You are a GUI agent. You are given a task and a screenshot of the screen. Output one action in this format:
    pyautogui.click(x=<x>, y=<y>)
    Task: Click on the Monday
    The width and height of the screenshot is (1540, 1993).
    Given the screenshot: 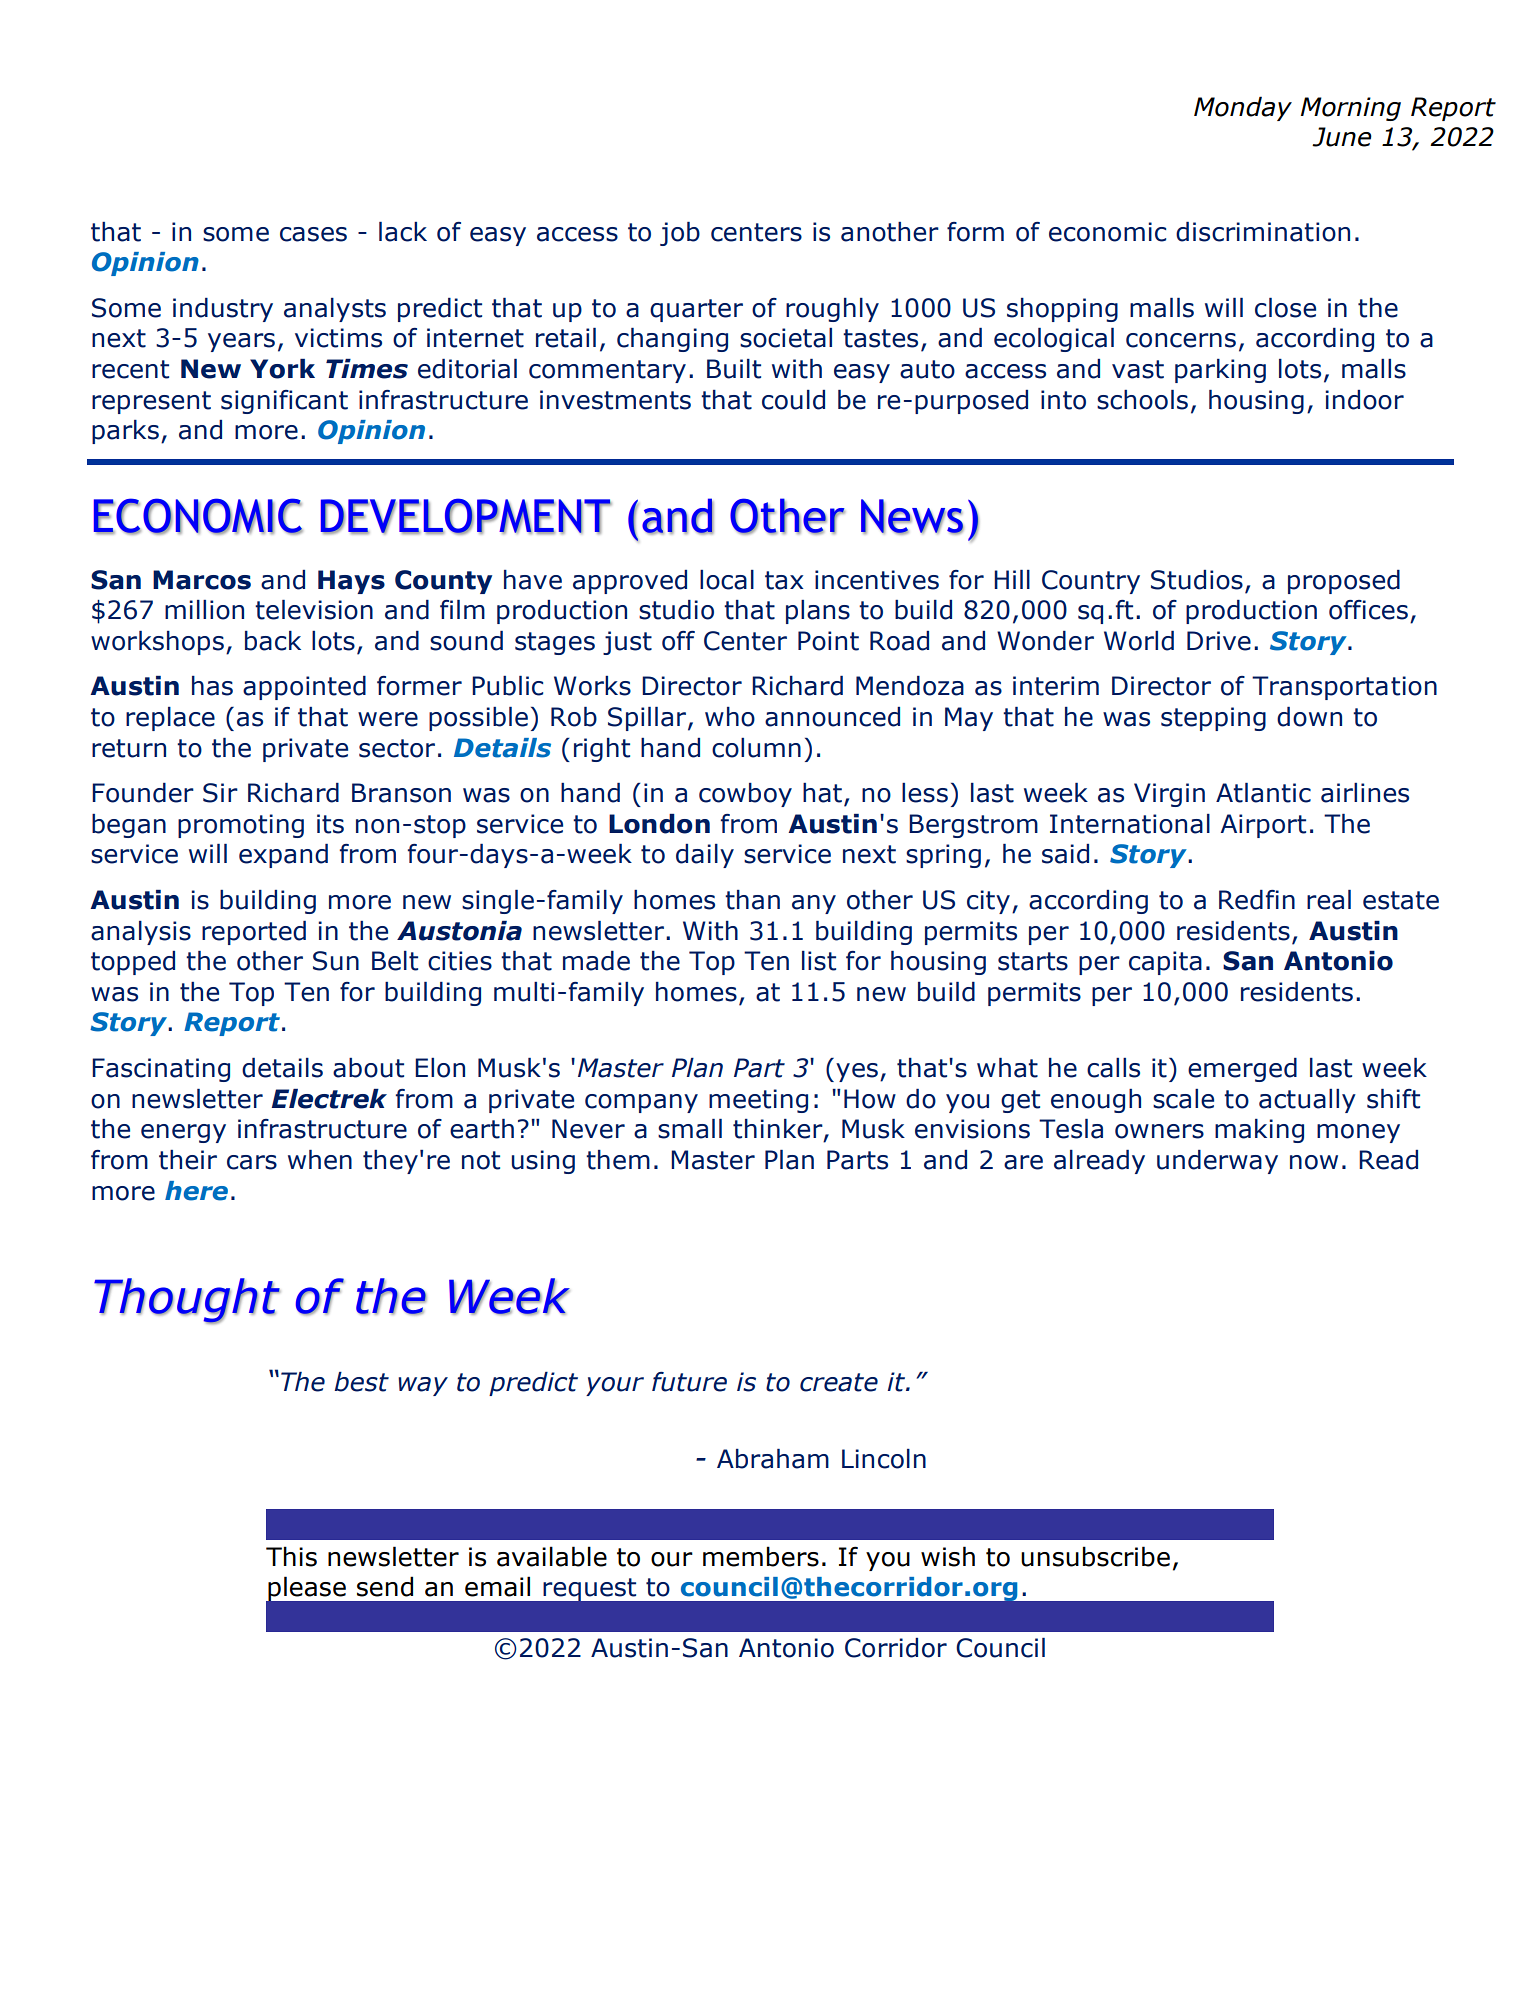 What is the action you would take?
    pyautogui.click(x=1243, y=108)
